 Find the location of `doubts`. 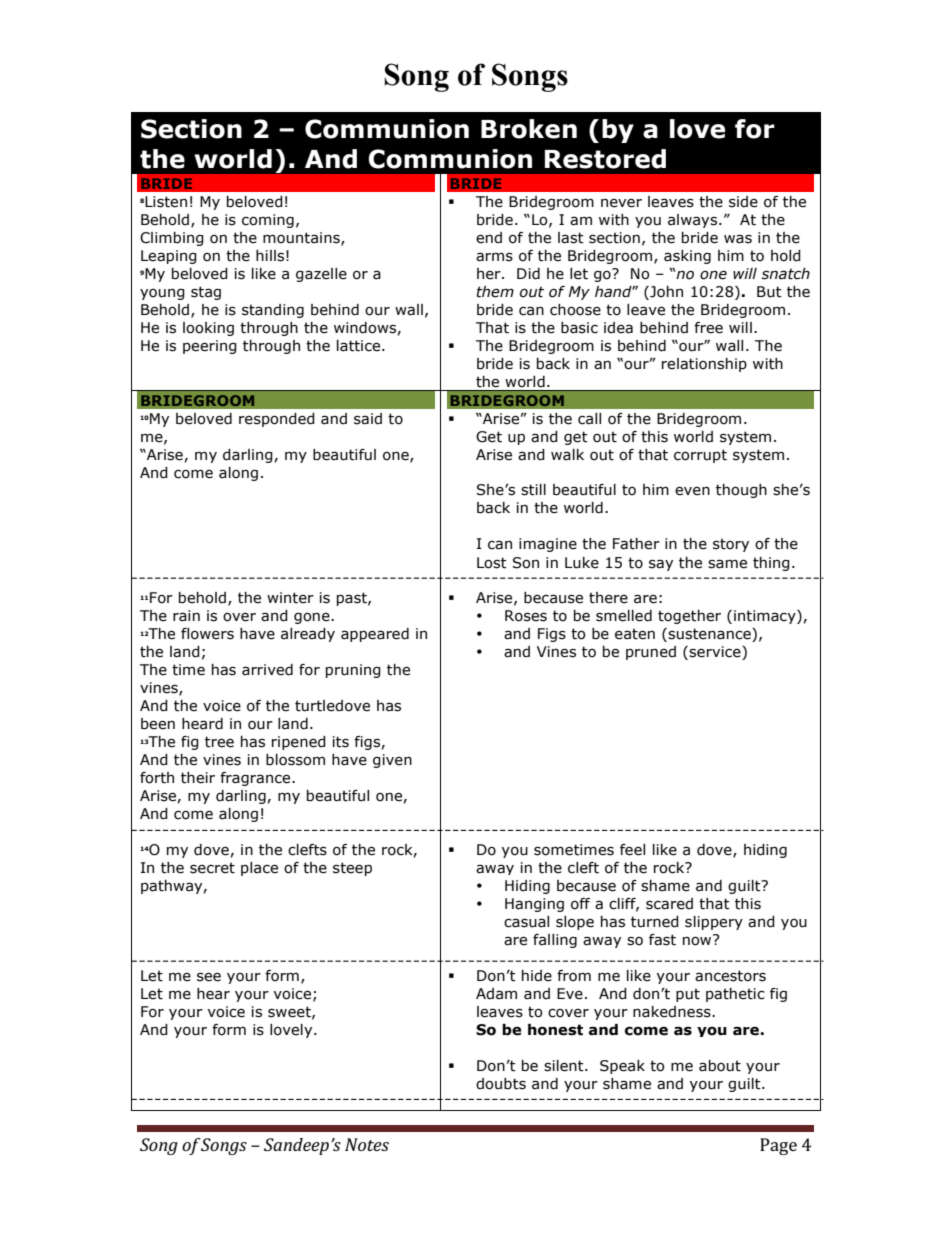

doubts is located at coordinates (501, 1084).
